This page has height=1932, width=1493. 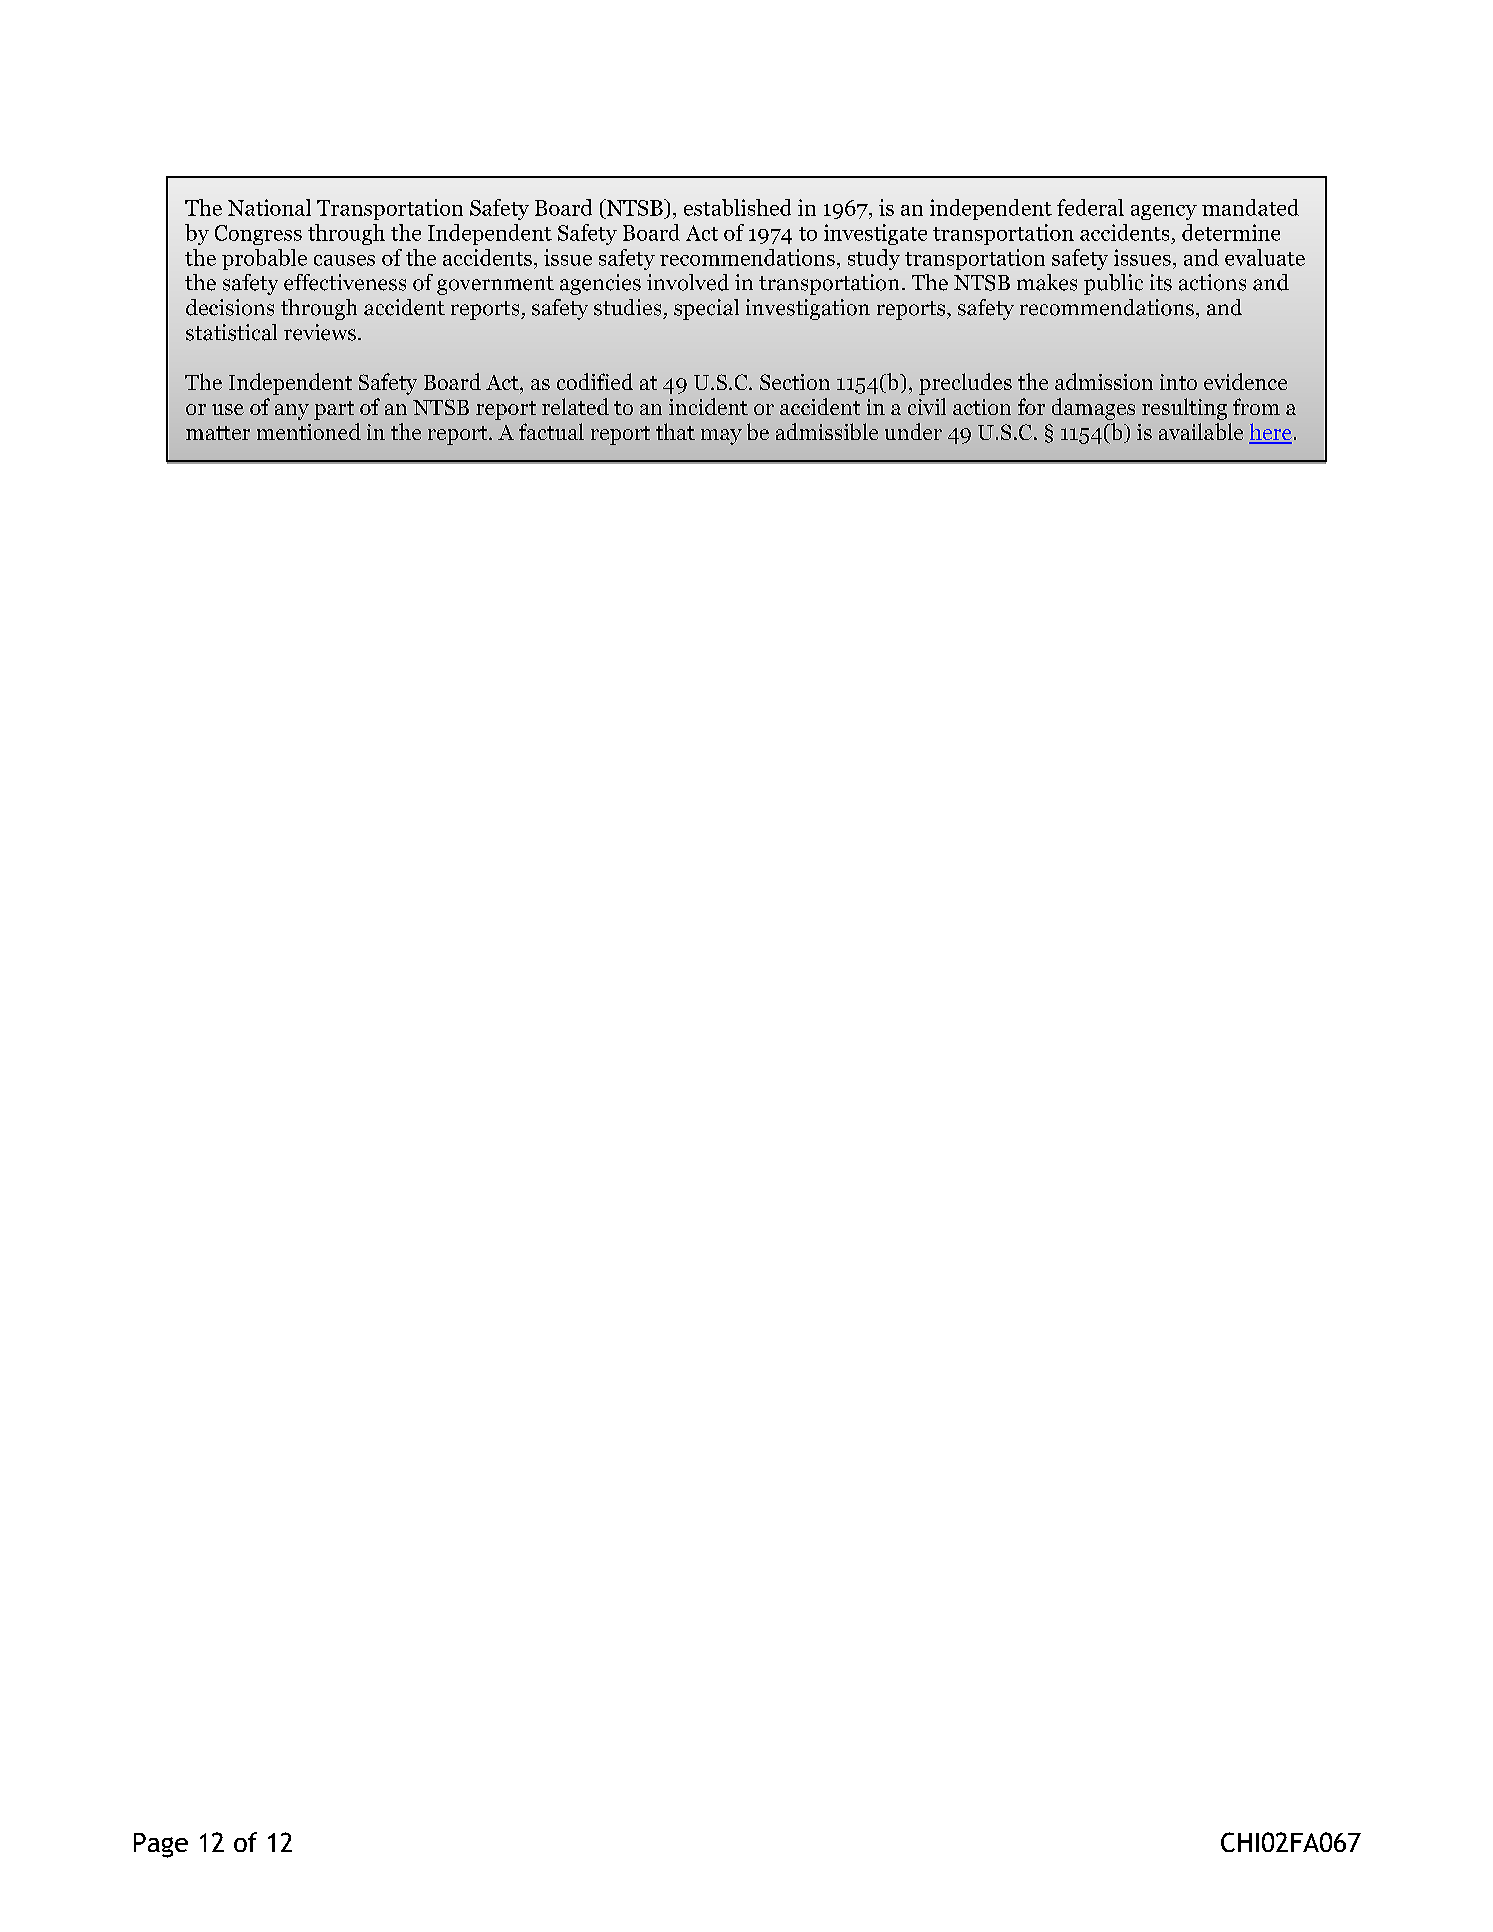 I want to click on available, so click(x=1201, y=431).
